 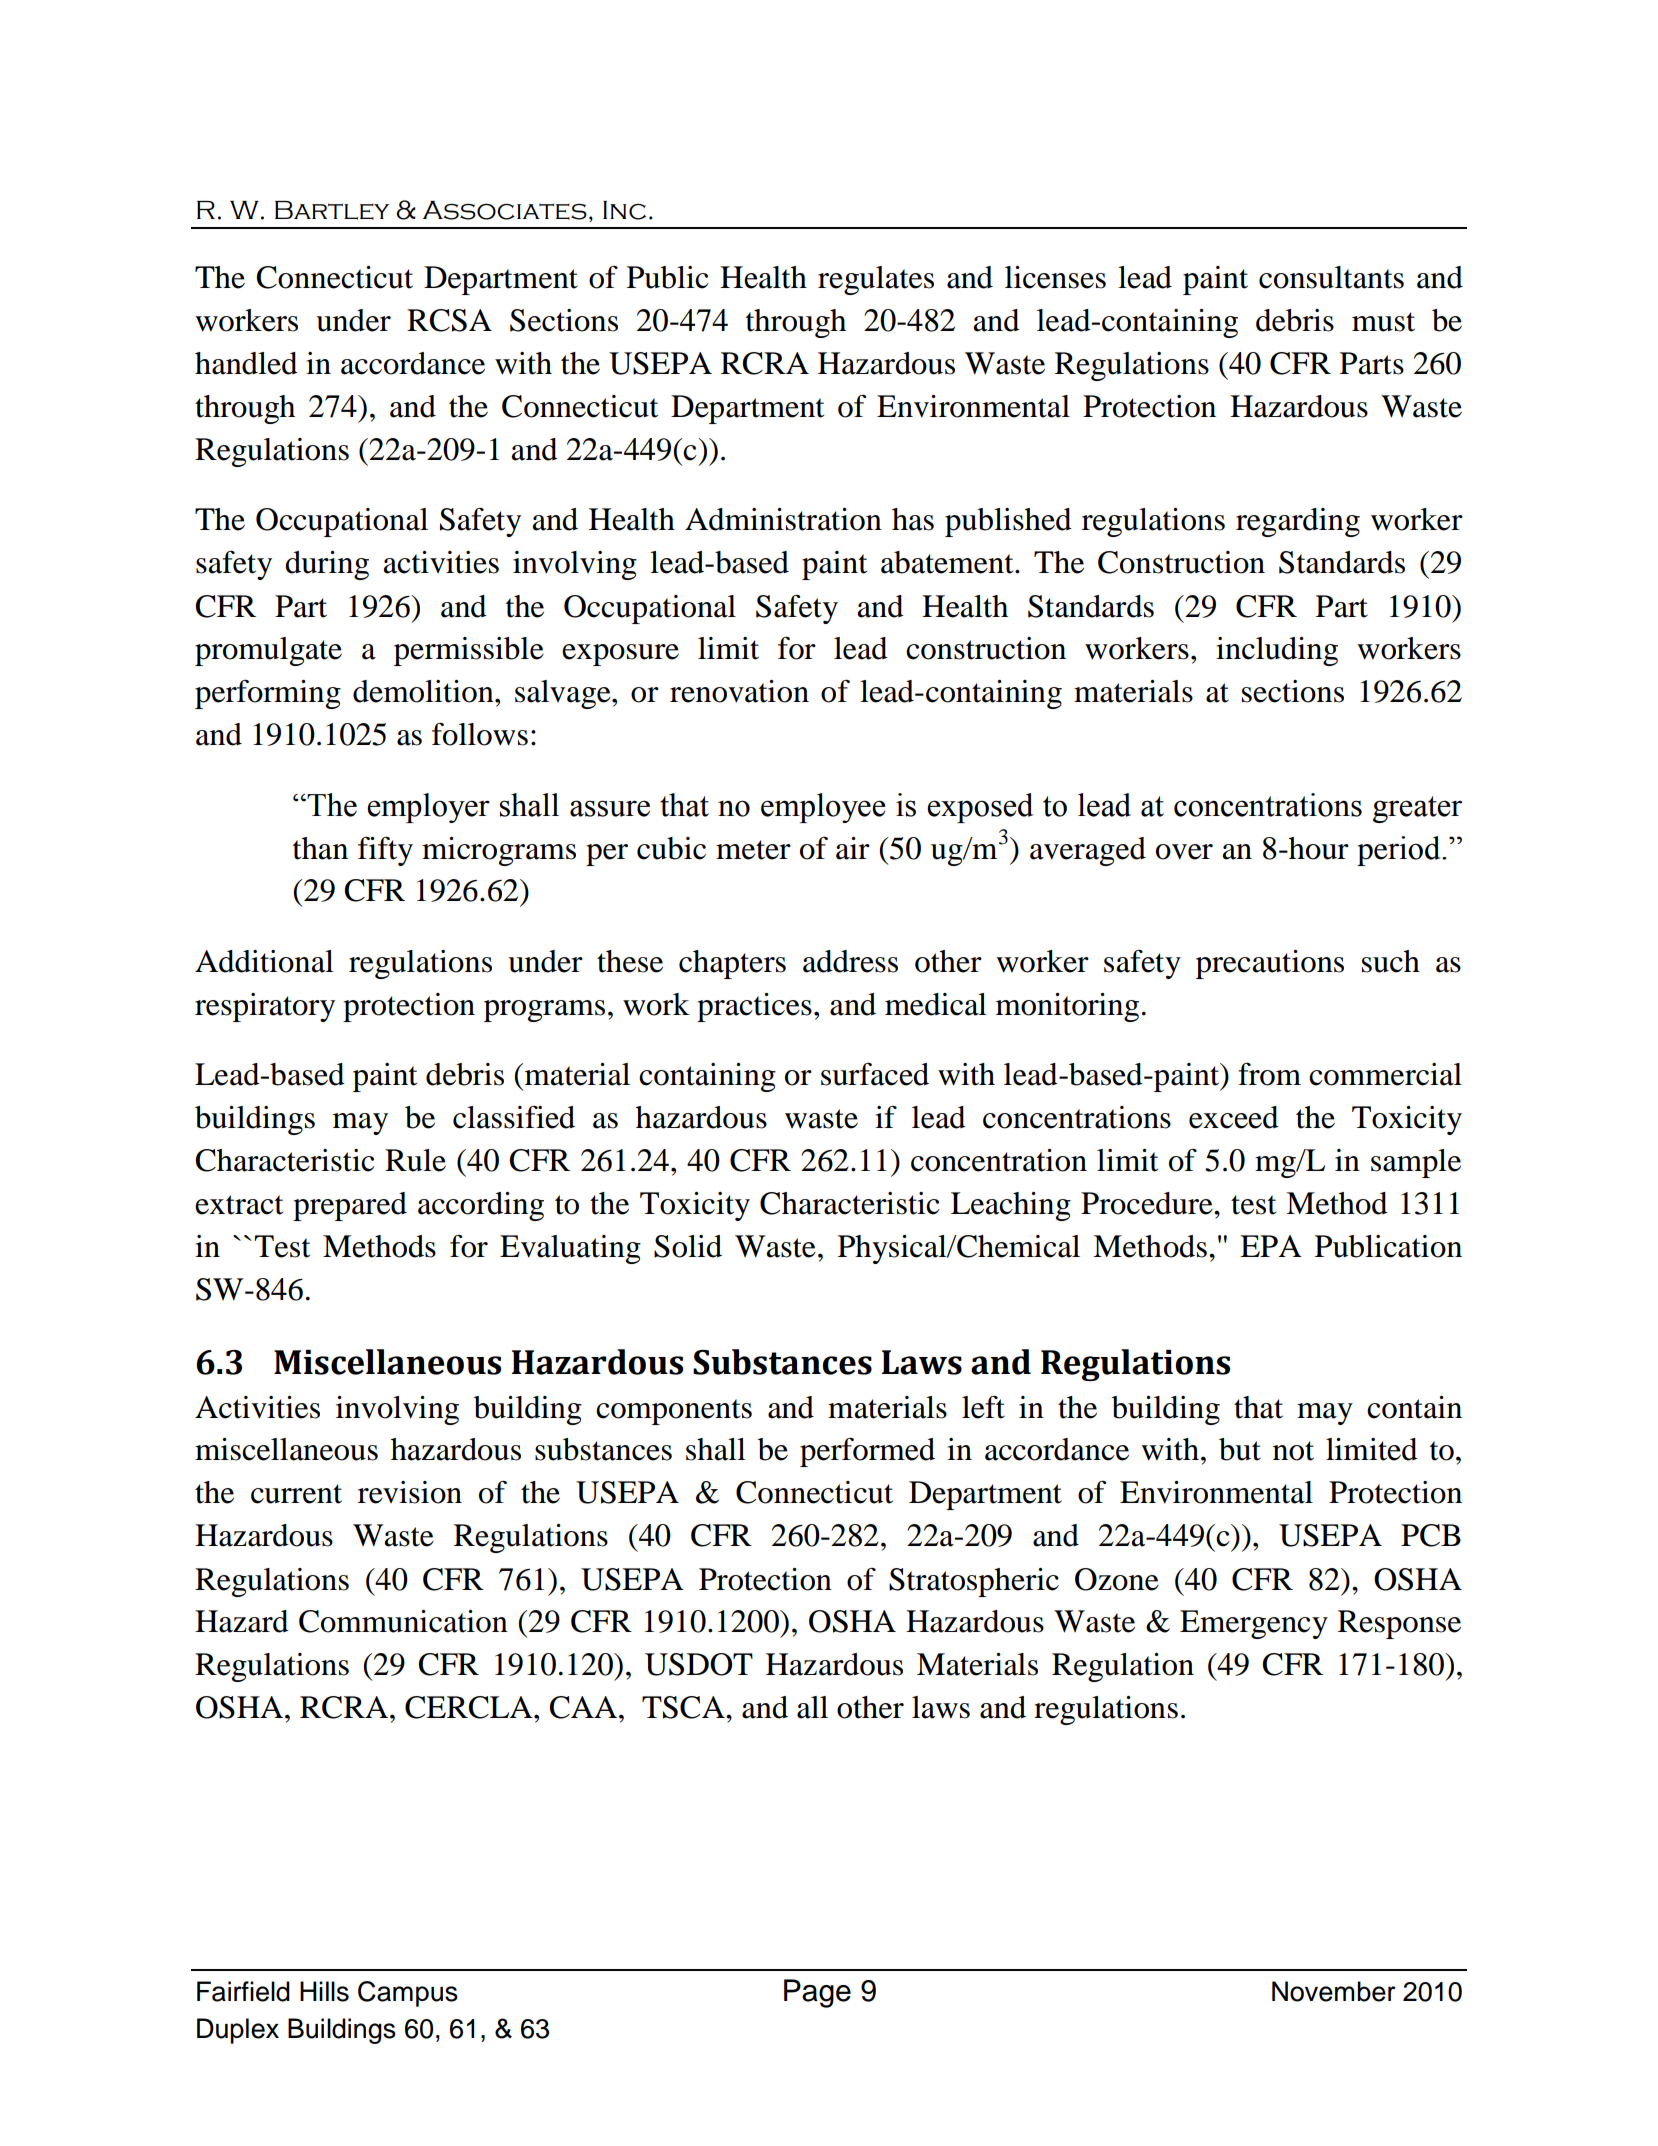 I want to click on Campus, so click(x=408, y=1994).
